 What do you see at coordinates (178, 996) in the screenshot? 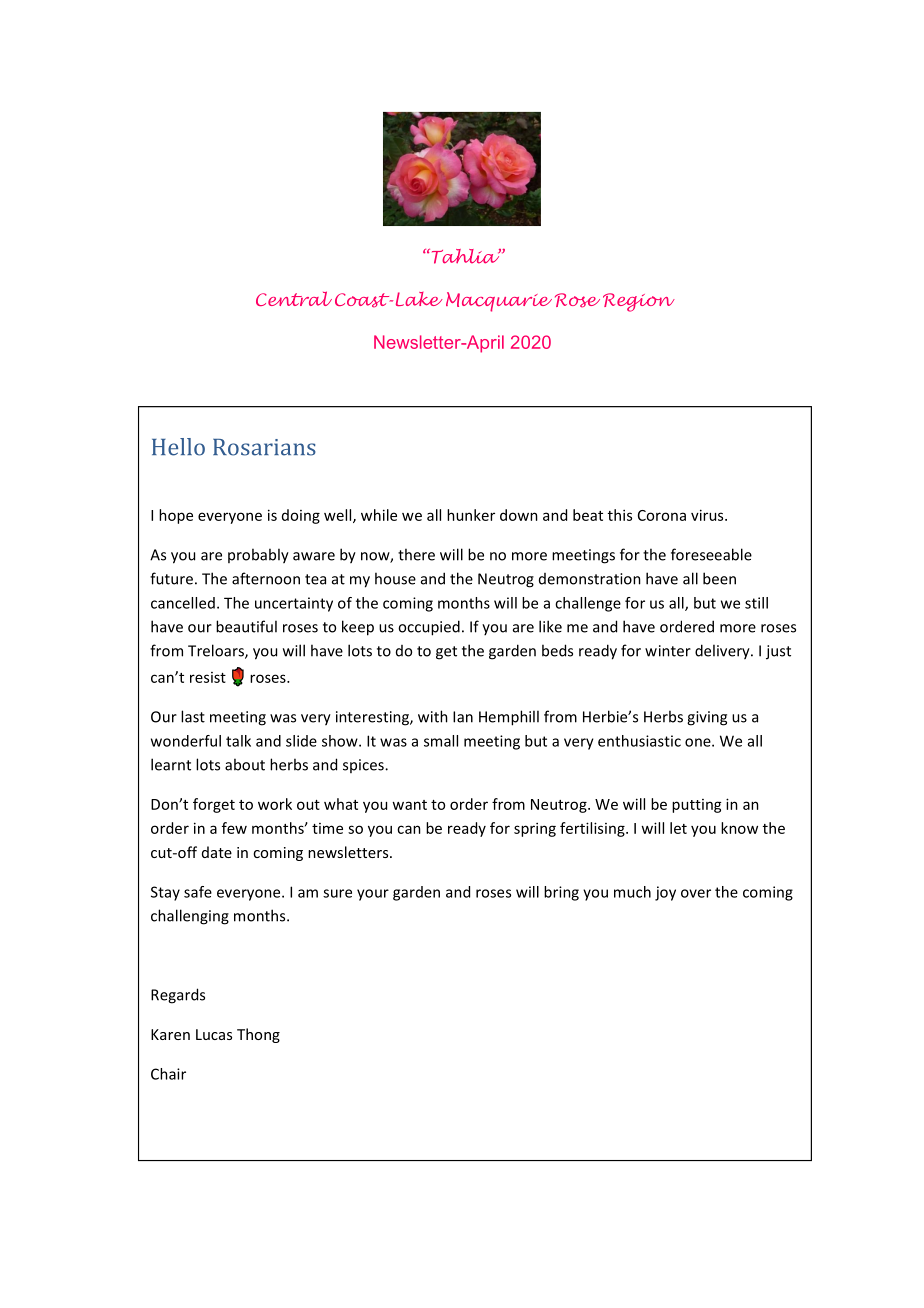
I see `Regards` at bounding box center [178, 996].
